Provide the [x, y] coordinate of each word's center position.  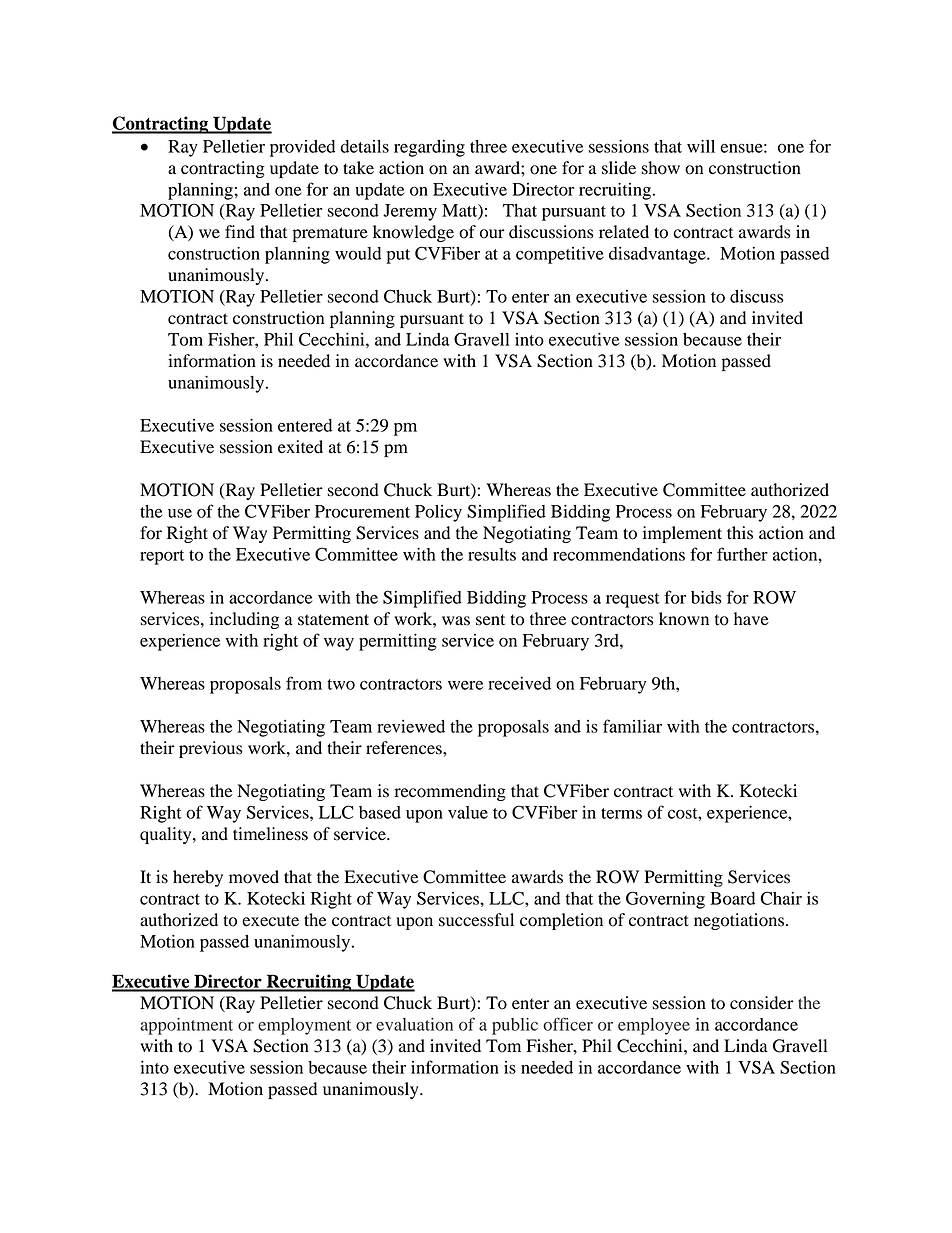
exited [300, 447]
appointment [186, 1026]
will [701, 146]
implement [682, 534]
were [465, 685]
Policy [438, 513]
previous [210, 749]
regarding [429, 148]
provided [302, 148]
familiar [632, 726]
